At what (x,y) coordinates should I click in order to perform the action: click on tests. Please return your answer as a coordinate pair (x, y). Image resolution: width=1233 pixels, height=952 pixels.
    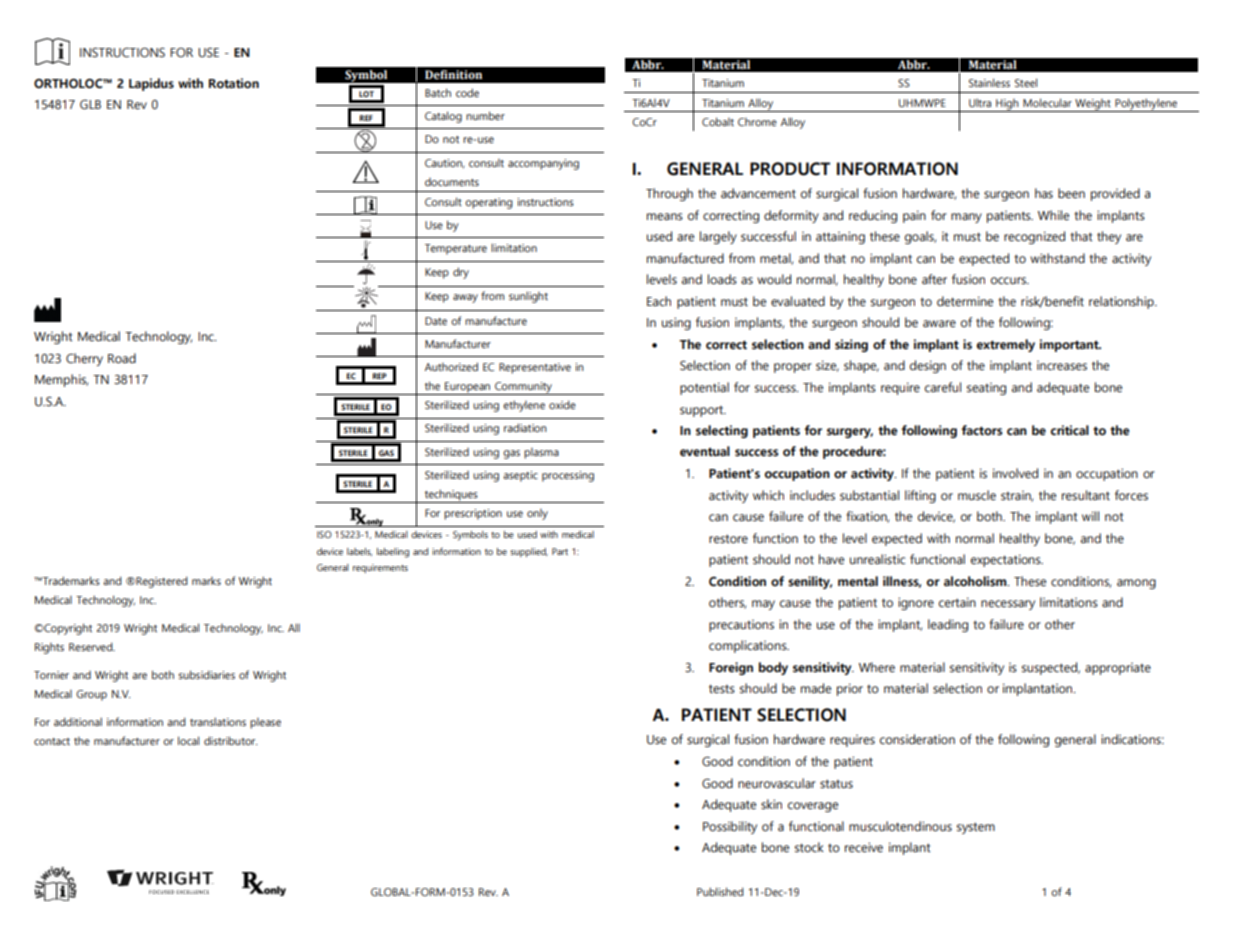
    Looking at the image, I should click on (722, 689).
